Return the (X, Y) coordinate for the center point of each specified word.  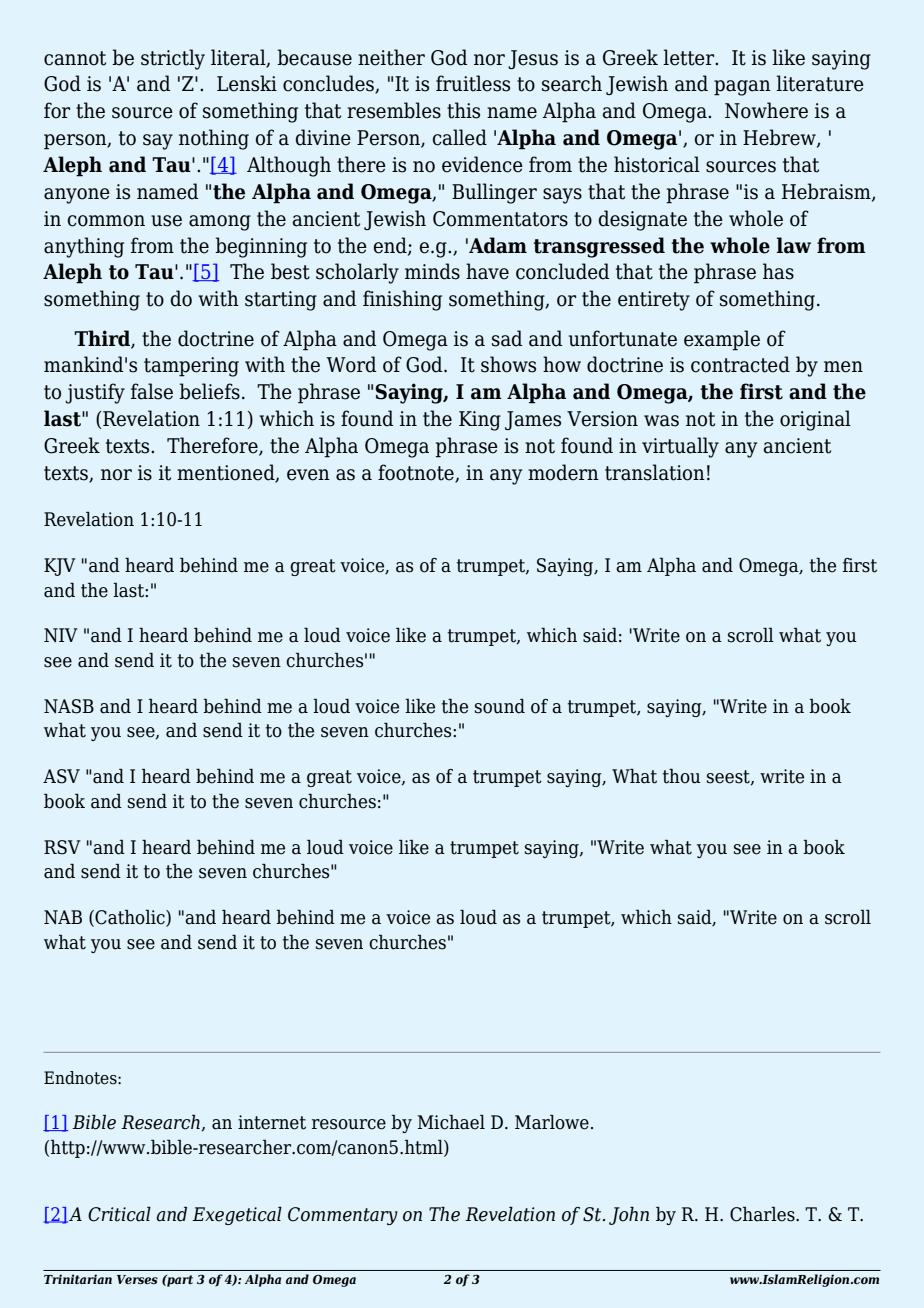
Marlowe (552, 1122)
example (722, 340)
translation (655, 472)
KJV (60, 567)
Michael (451, 1122)
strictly (173, 59)
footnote (417, 473)
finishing (402, 300)
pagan (742, 88)
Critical (119, 1214)
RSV (62, 847)
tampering (191, 367)
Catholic (130, 918)
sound (500, 706)
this (463, 110)
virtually (680, 447)
